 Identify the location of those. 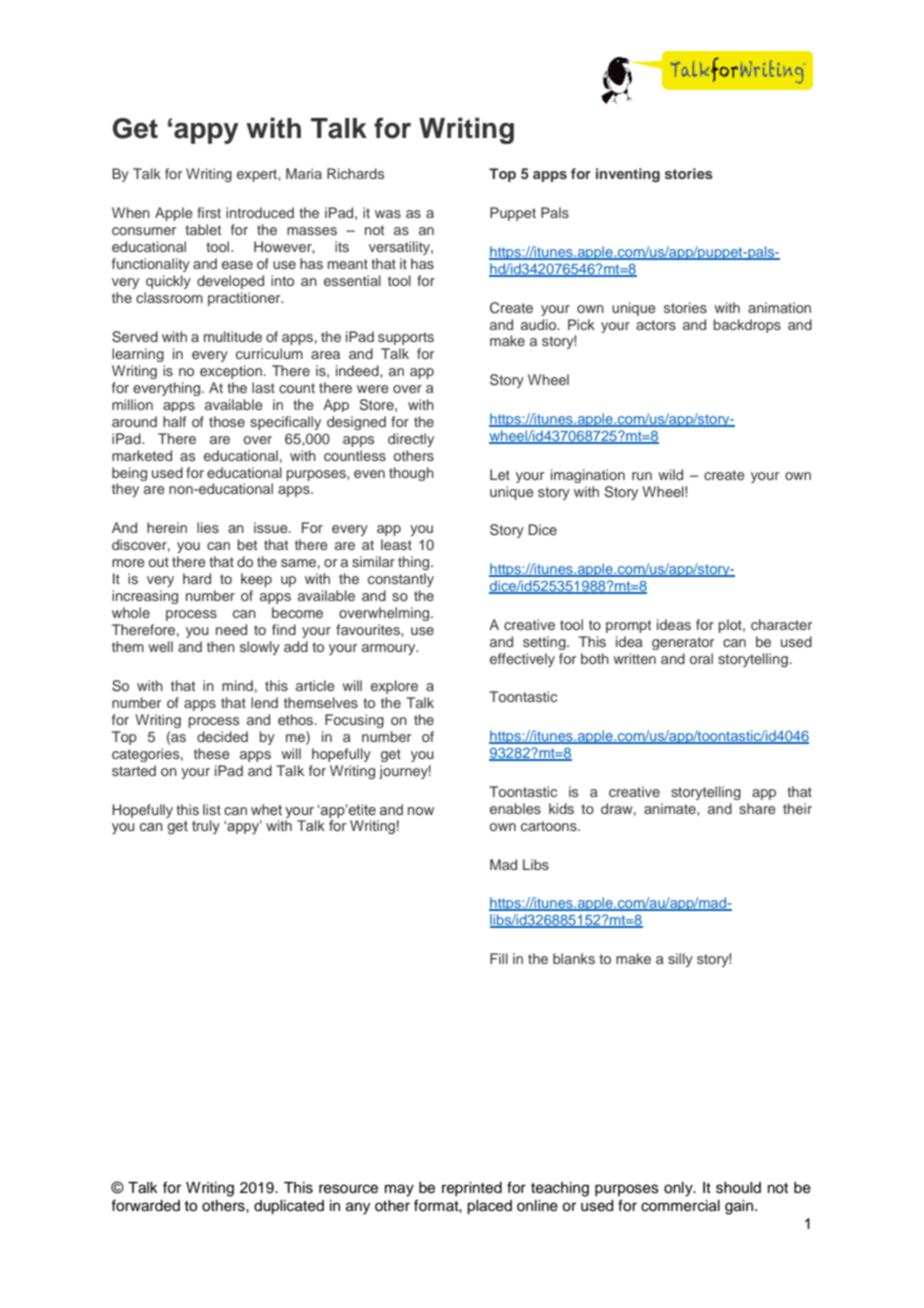
(227, 421).
